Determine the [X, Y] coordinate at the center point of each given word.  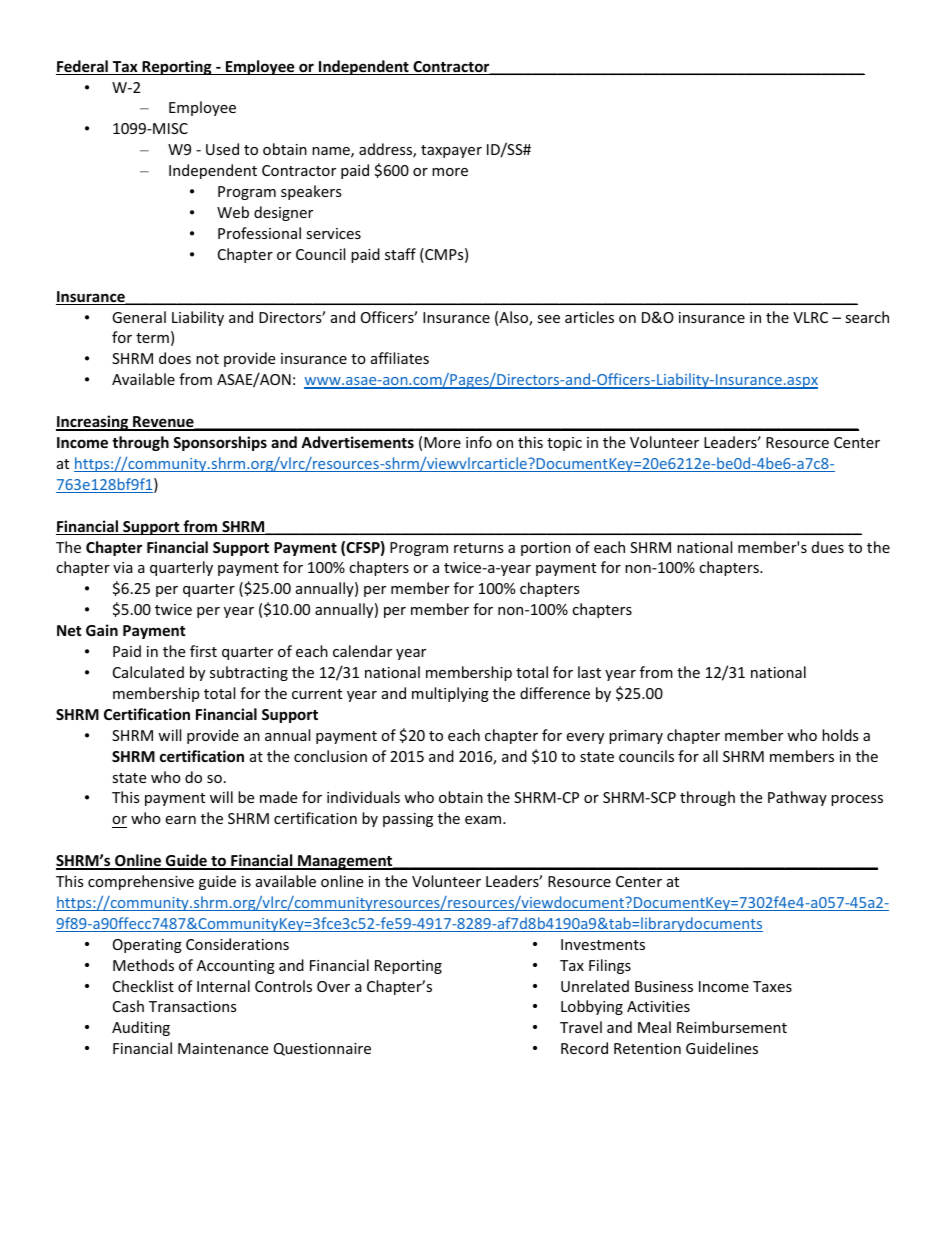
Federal [83, 67]
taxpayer [451, 151]
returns [479, 548]
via [123, 567]
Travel [581, 1027]
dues [828, 547]
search [867, 317]
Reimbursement [732, 1027]
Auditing [141, 1028]
